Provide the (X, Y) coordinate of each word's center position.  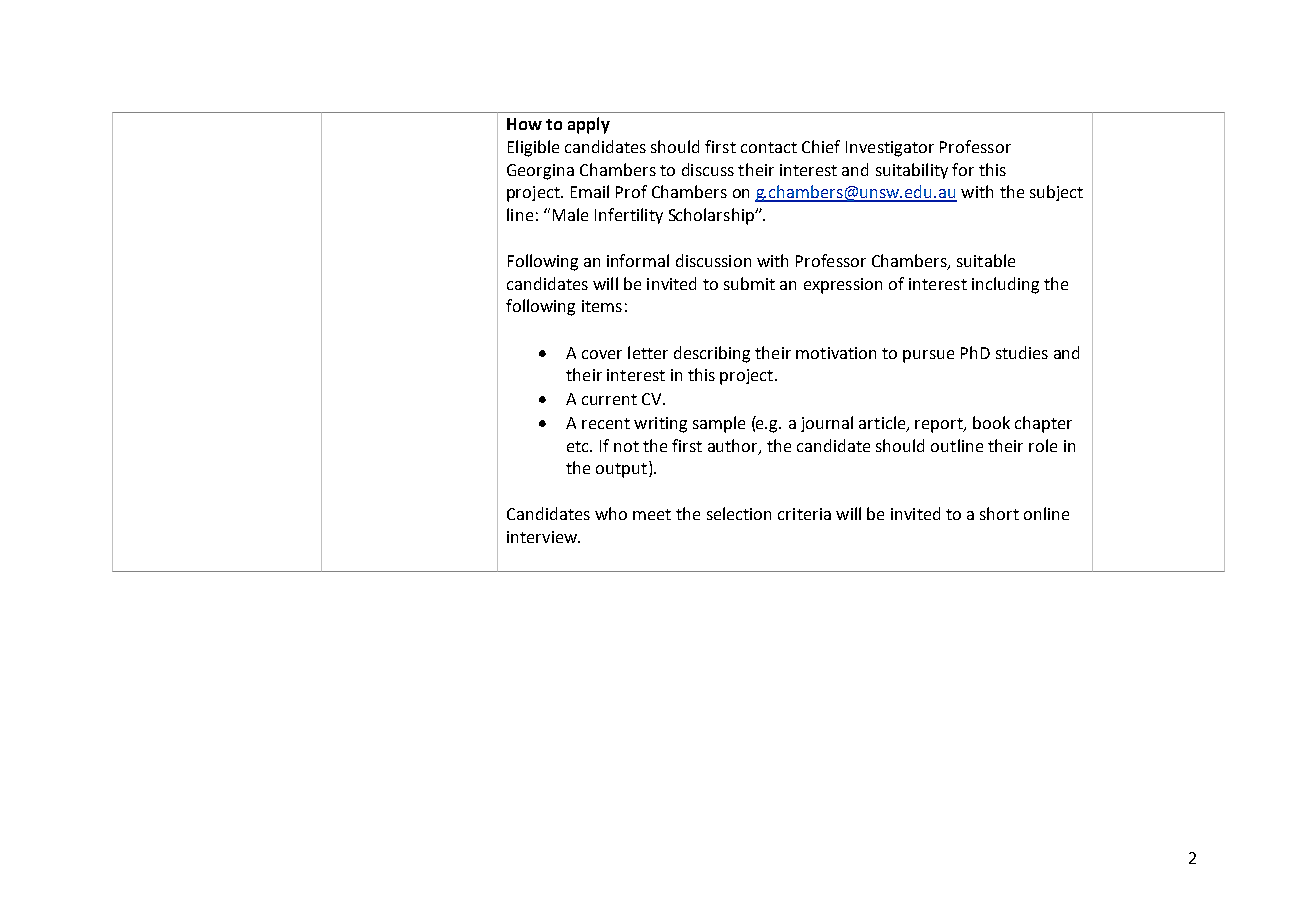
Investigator (890, 149)
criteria (804, 514)
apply (589, 125)
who (611, 513)
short (999, 513)
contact (769, 147)
